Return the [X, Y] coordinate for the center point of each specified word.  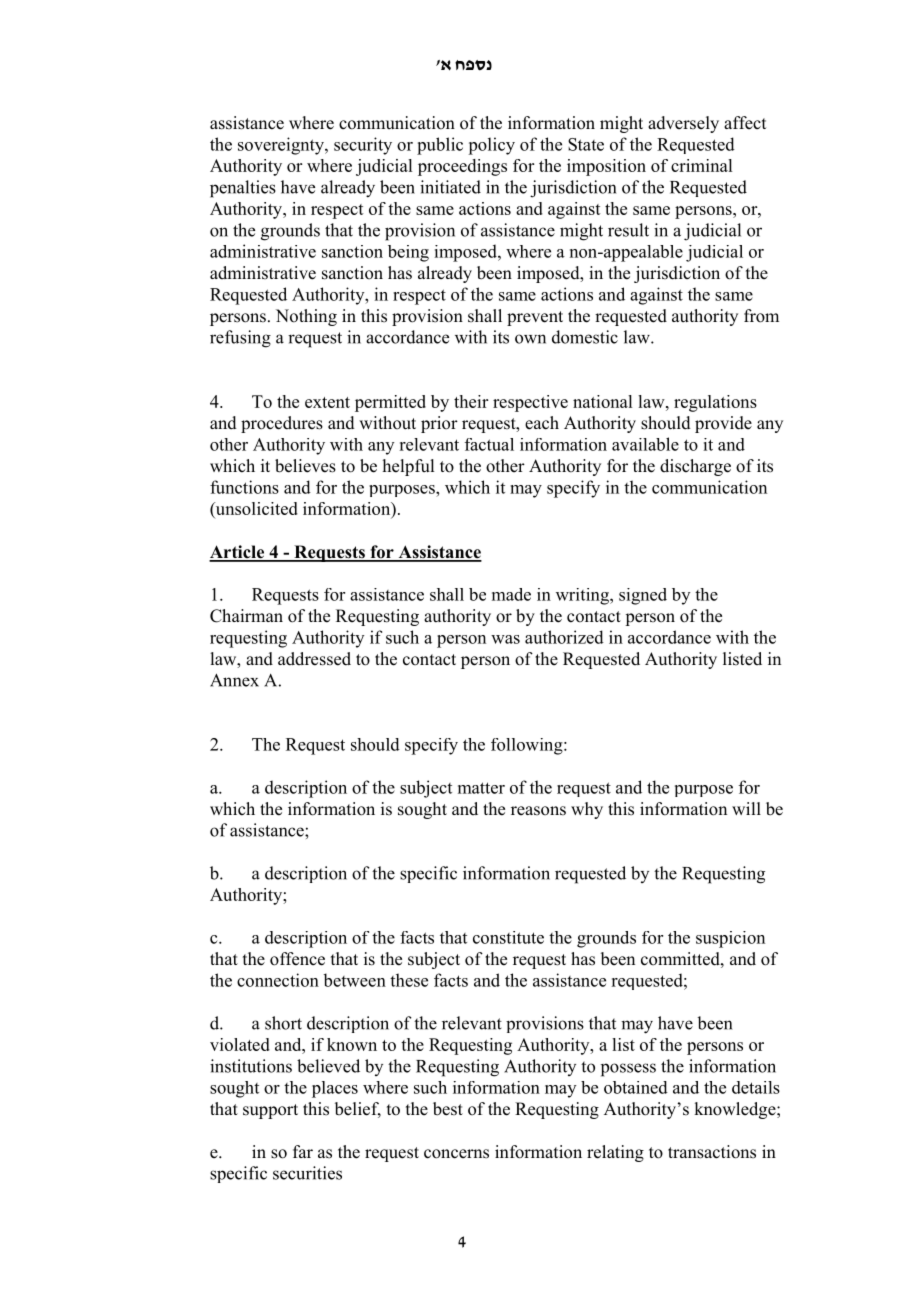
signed [643, 596]
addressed [314, 659]
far [303, 1151]
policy [491, 146]
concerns [456, 1154]
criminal [701, 165]
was [505, 639]
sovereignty [282, 146]
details [756, 1087]
